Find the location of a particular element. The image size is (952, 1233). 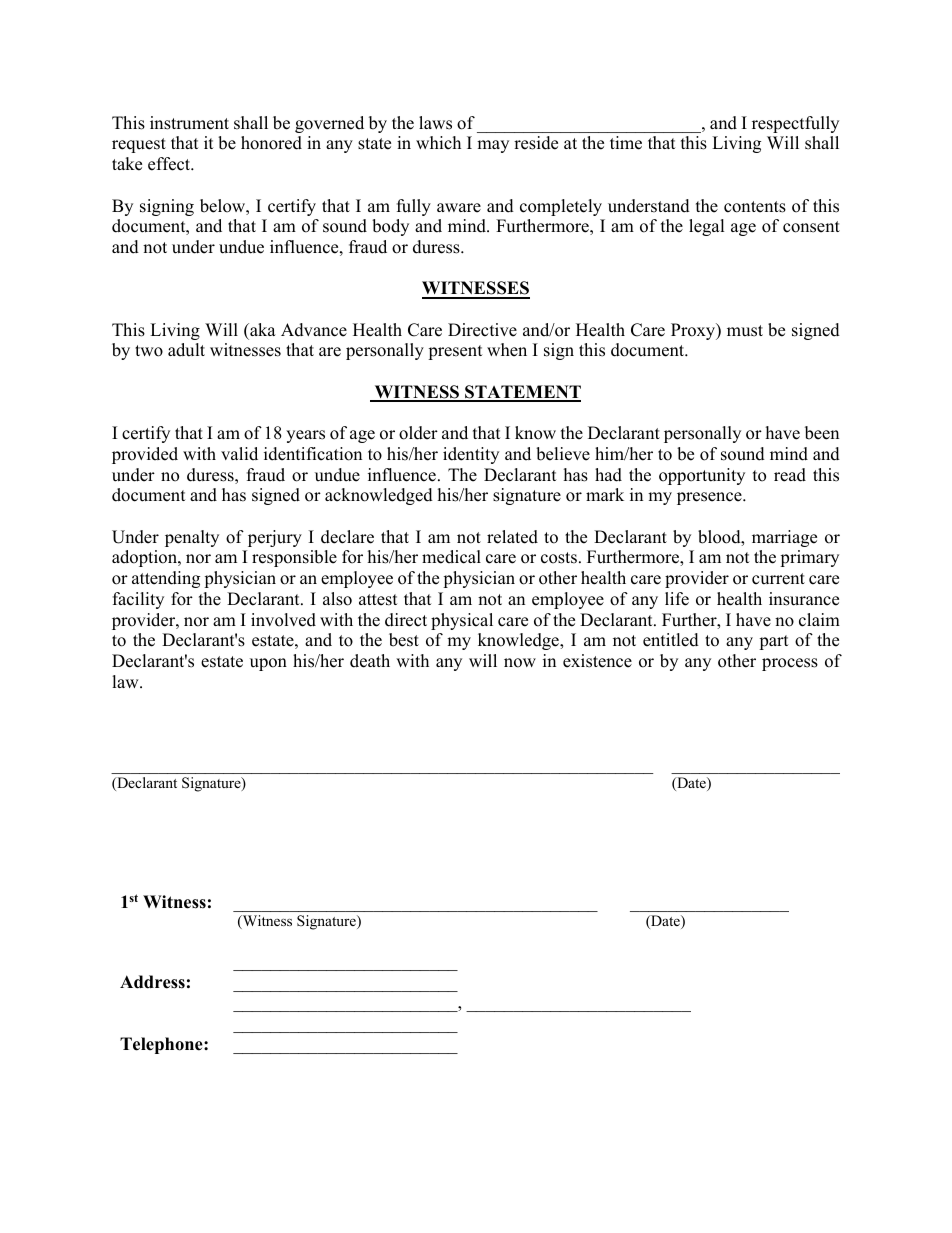

may is located at coordinates (493, 146).
